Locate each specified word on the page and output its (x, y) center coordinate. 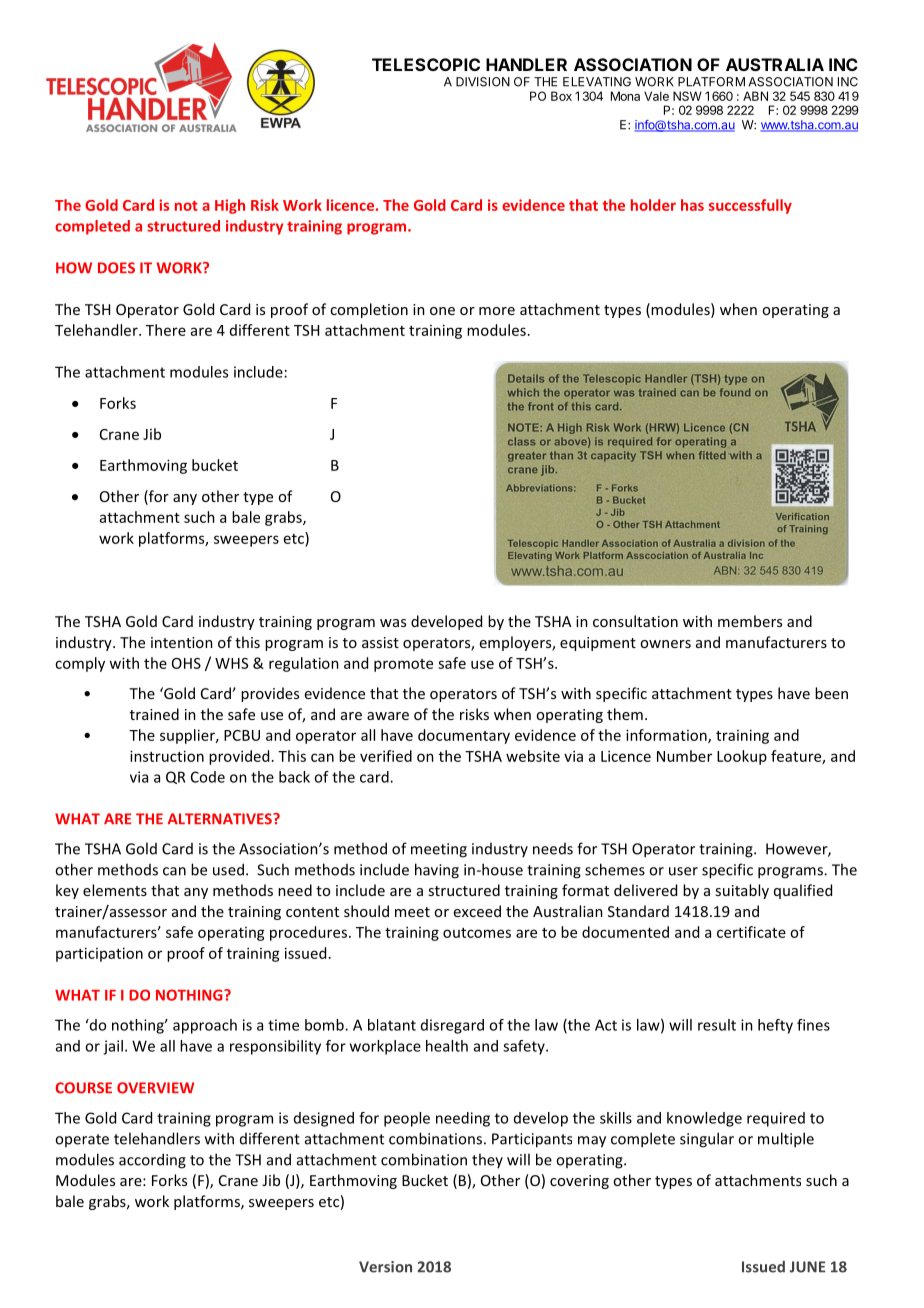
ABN (755, 96)
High (230, 206)
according (152, 1161)
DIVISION (483, 82)
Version (385, 1267)
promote (403, 665)
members (750, 621)
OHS (186, 663)
